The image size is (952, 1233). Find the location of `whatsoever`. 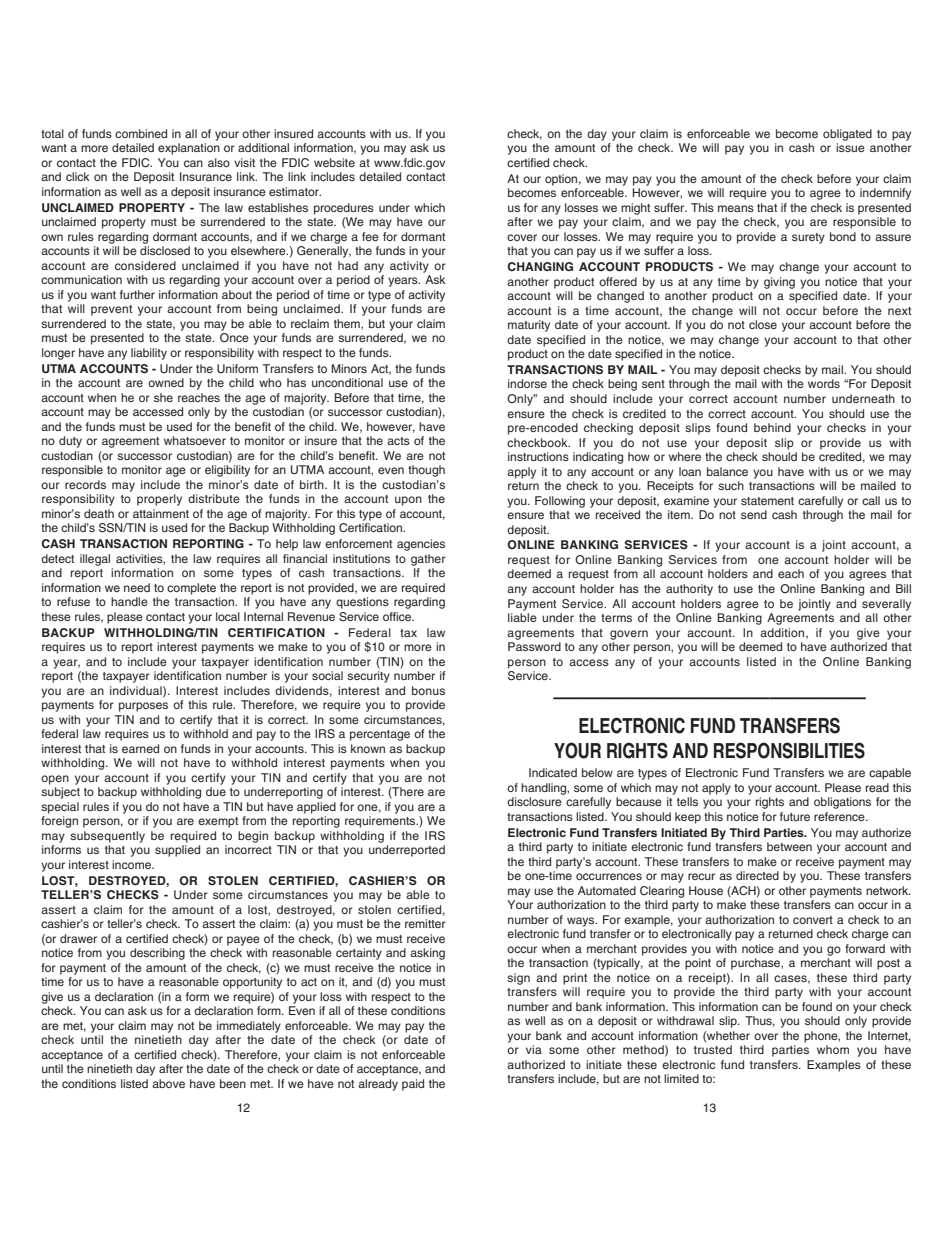

whatsoever is located at coordinates (195, 440).
